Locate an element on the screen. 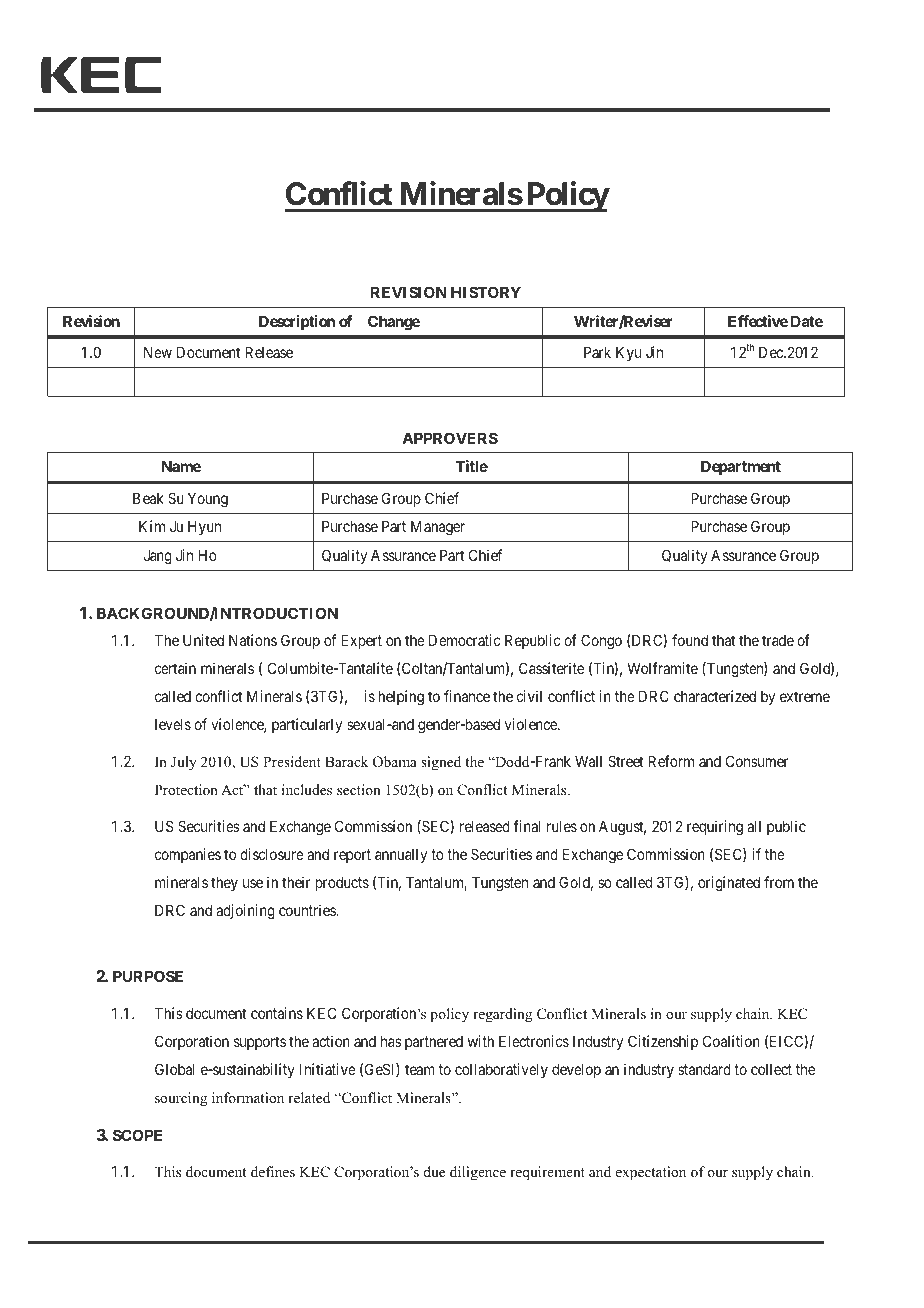 Image resolution: width=924 pixels, height=1308 pixels. Kyu is located at coordinates (628, 353).
